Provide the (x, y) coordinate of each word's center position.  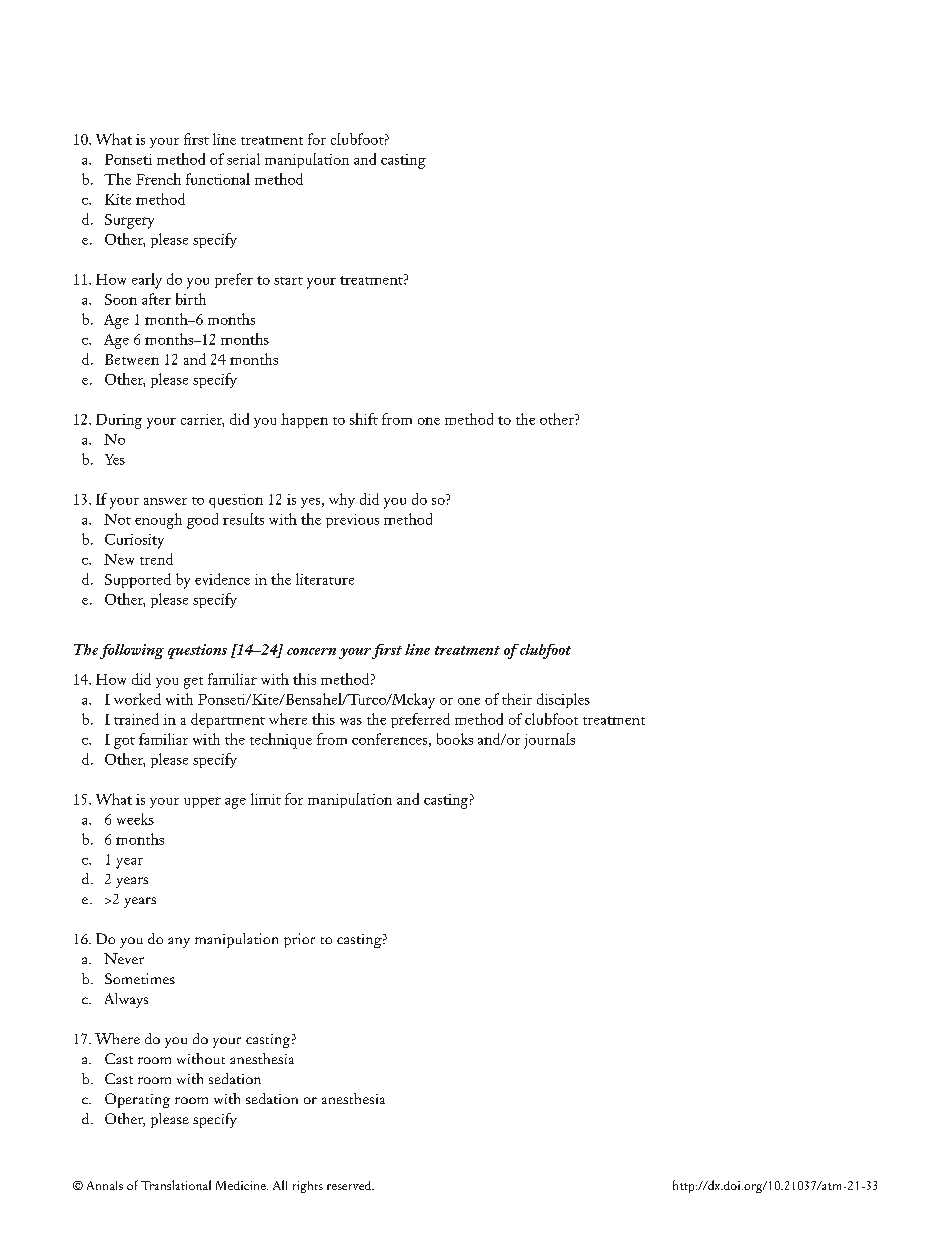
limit (266, 799)
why (342, 500)
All (280, 1185)
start (288, 281)
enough (158, 521)
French (158, 179)
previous (352, 521)
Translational (176, 1185)
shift (364, 419)
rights (308, 1187)
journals (549, 741)
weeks (135, 819)
